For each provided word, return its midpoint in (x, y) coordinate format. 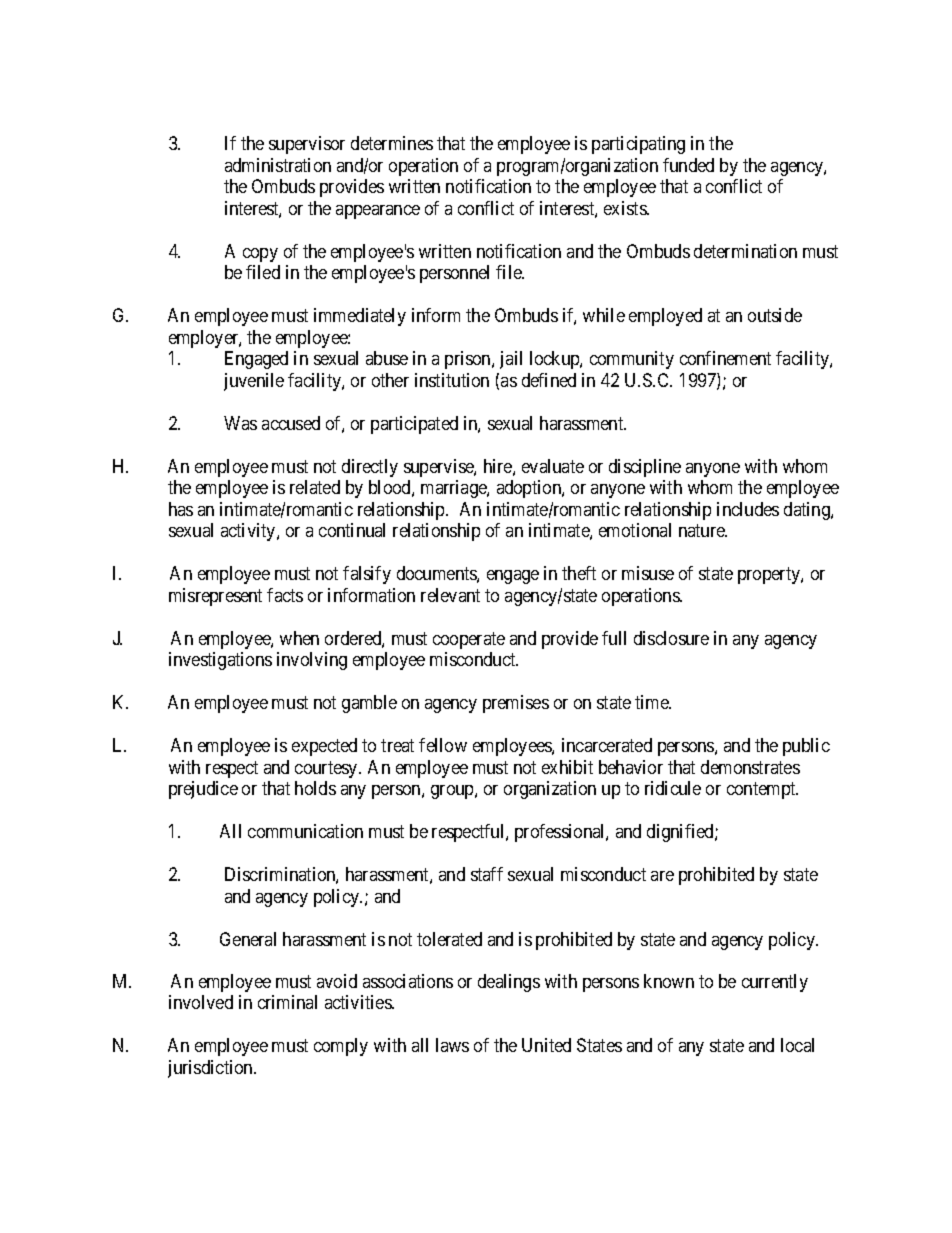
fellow (443, 745)
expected (324, 747)
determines (392, 143)
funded (688, 165)
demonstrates (750, 767)
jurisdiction (211, 1069)
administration (278, 165)
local (797, 1045)
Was (240, 423)
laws (452, 1045)
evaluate (553, 466)
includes (748, 509)
